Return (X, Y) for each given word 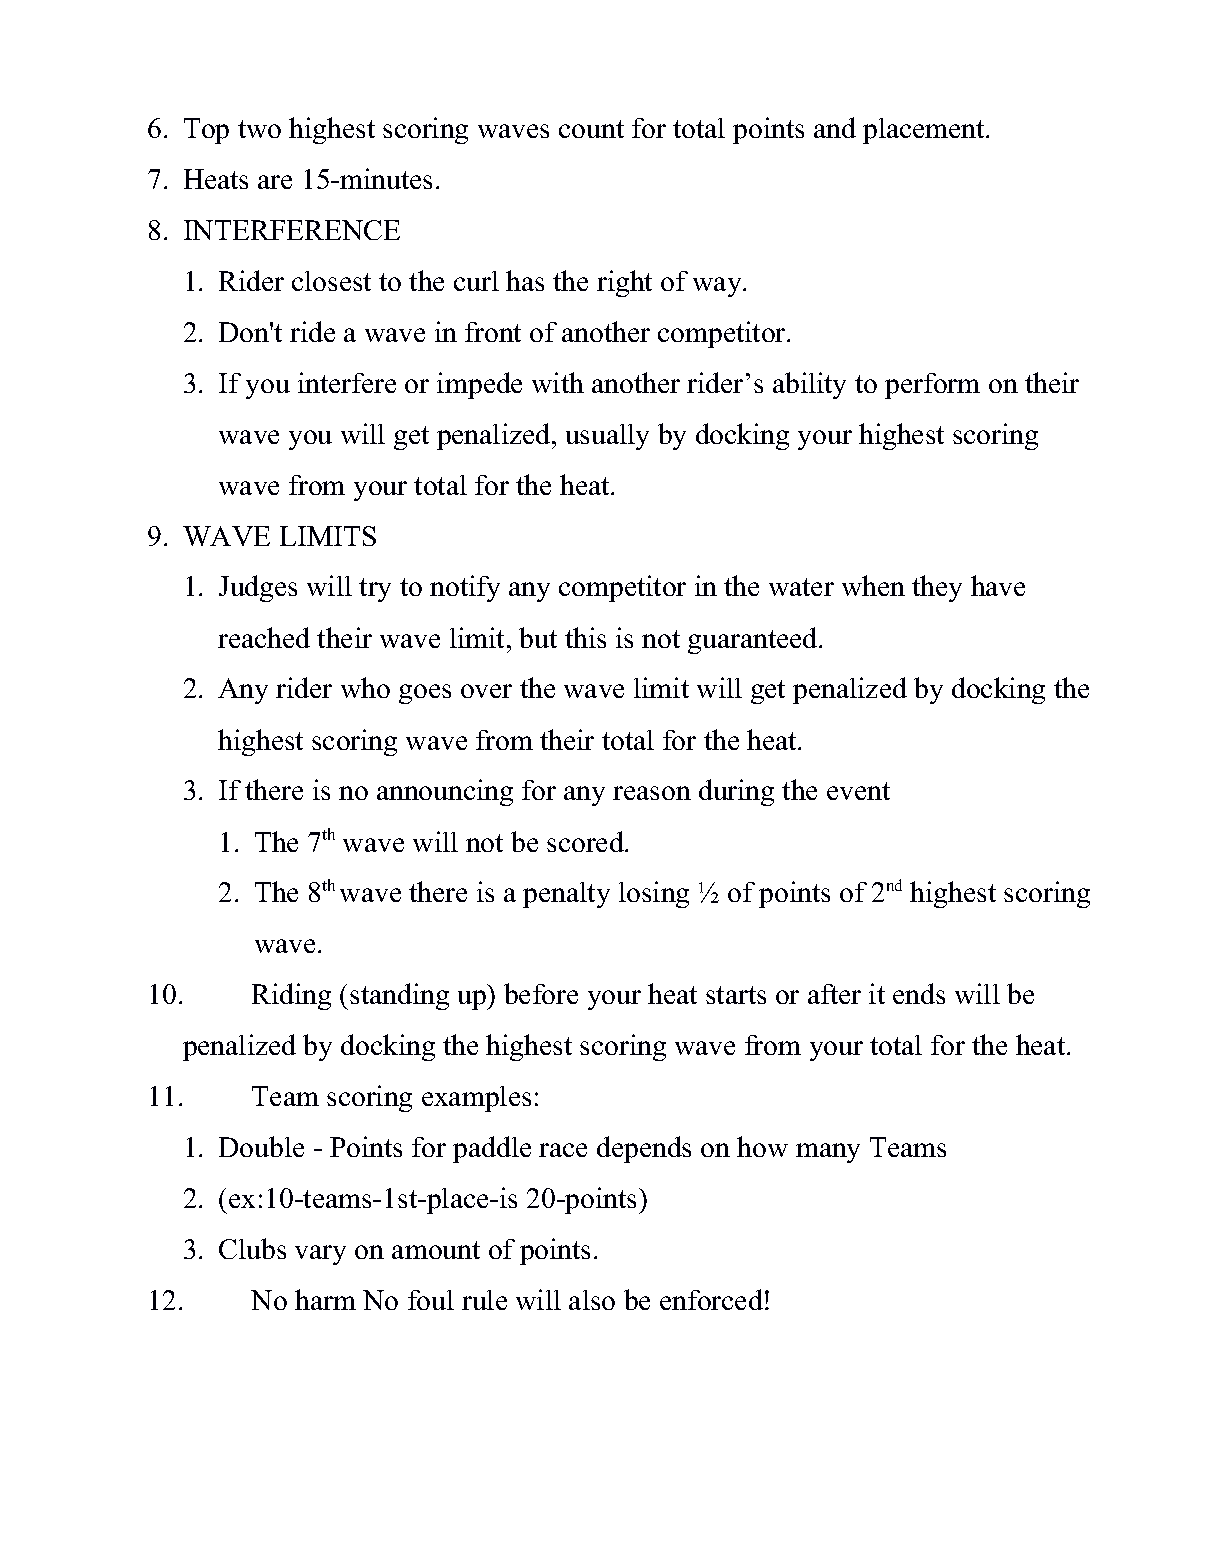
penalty (566, 895)
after (834, 994)
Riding (291, 996)
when (873, 585)
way (718, 287)
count (591, 129)
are (275, 182)
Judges (258, 588)
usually (607, 437)
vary (320, 1255)
